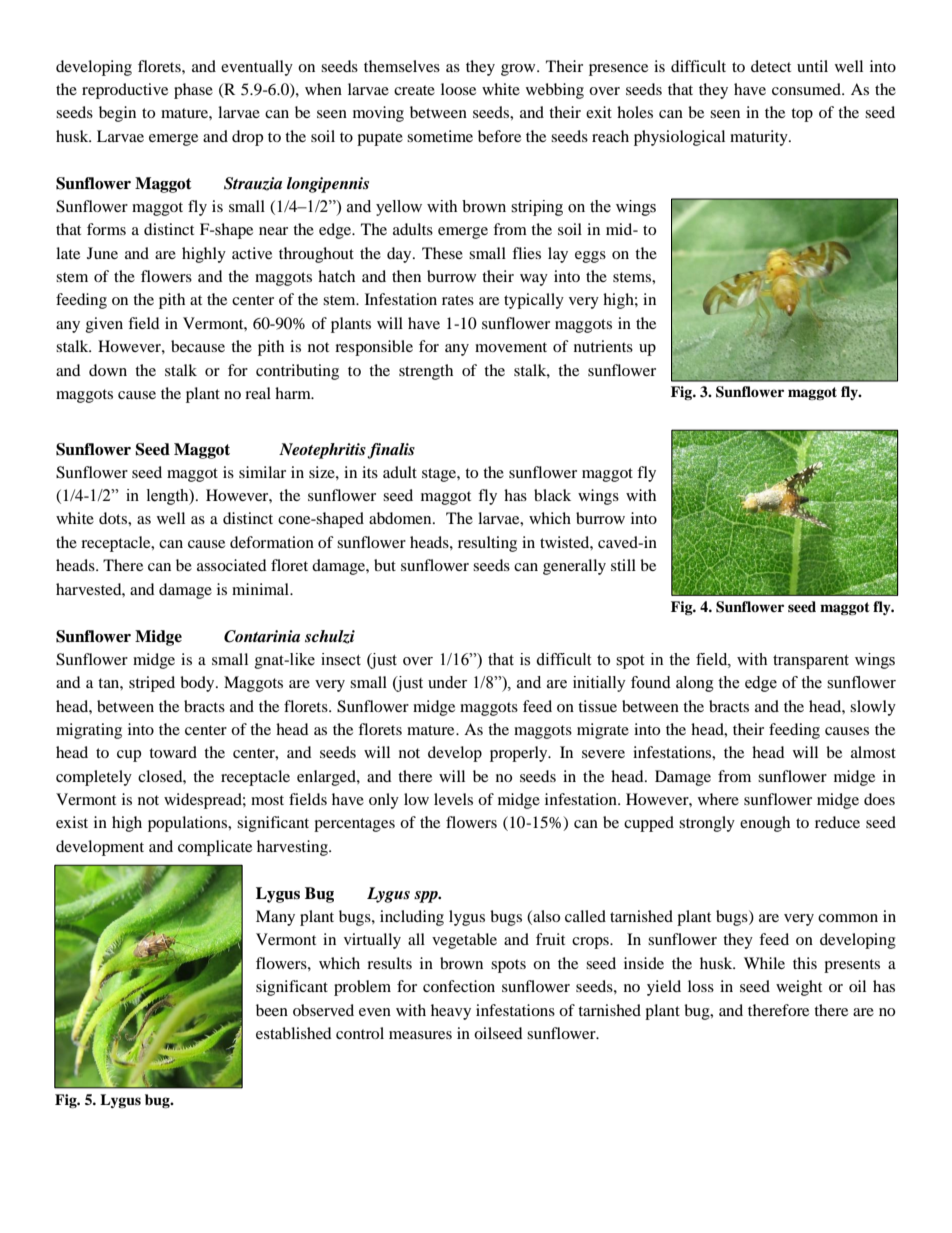 Image resolution: width=952 pixels, height=1233 pixels. What do you see at coordinates (451, 1012) in the screenshot?
I see `heavy` at bounding box center [451, 1012].
